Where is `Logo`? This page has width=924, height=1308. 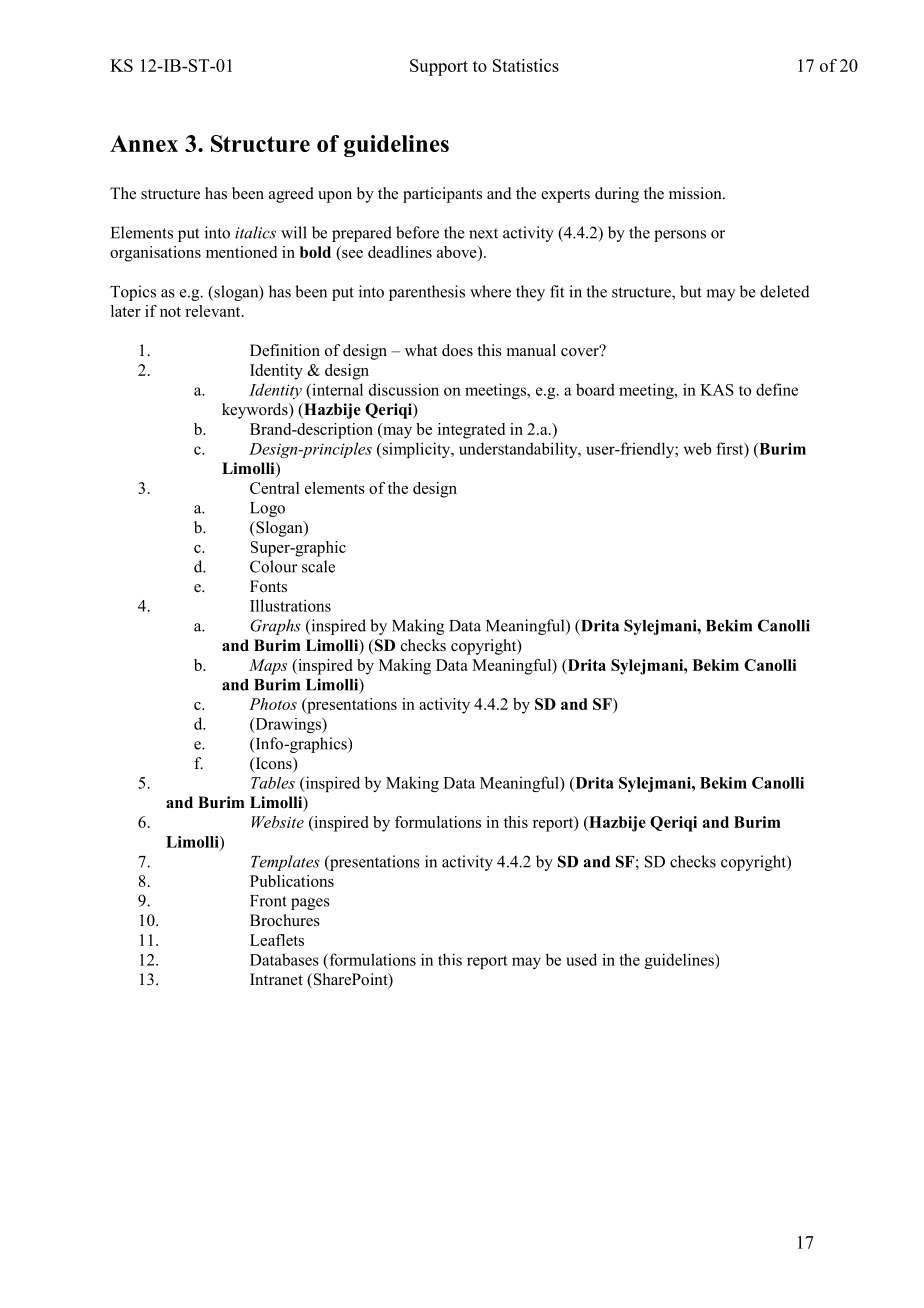 Logo is located at coordinates (267, 509).
